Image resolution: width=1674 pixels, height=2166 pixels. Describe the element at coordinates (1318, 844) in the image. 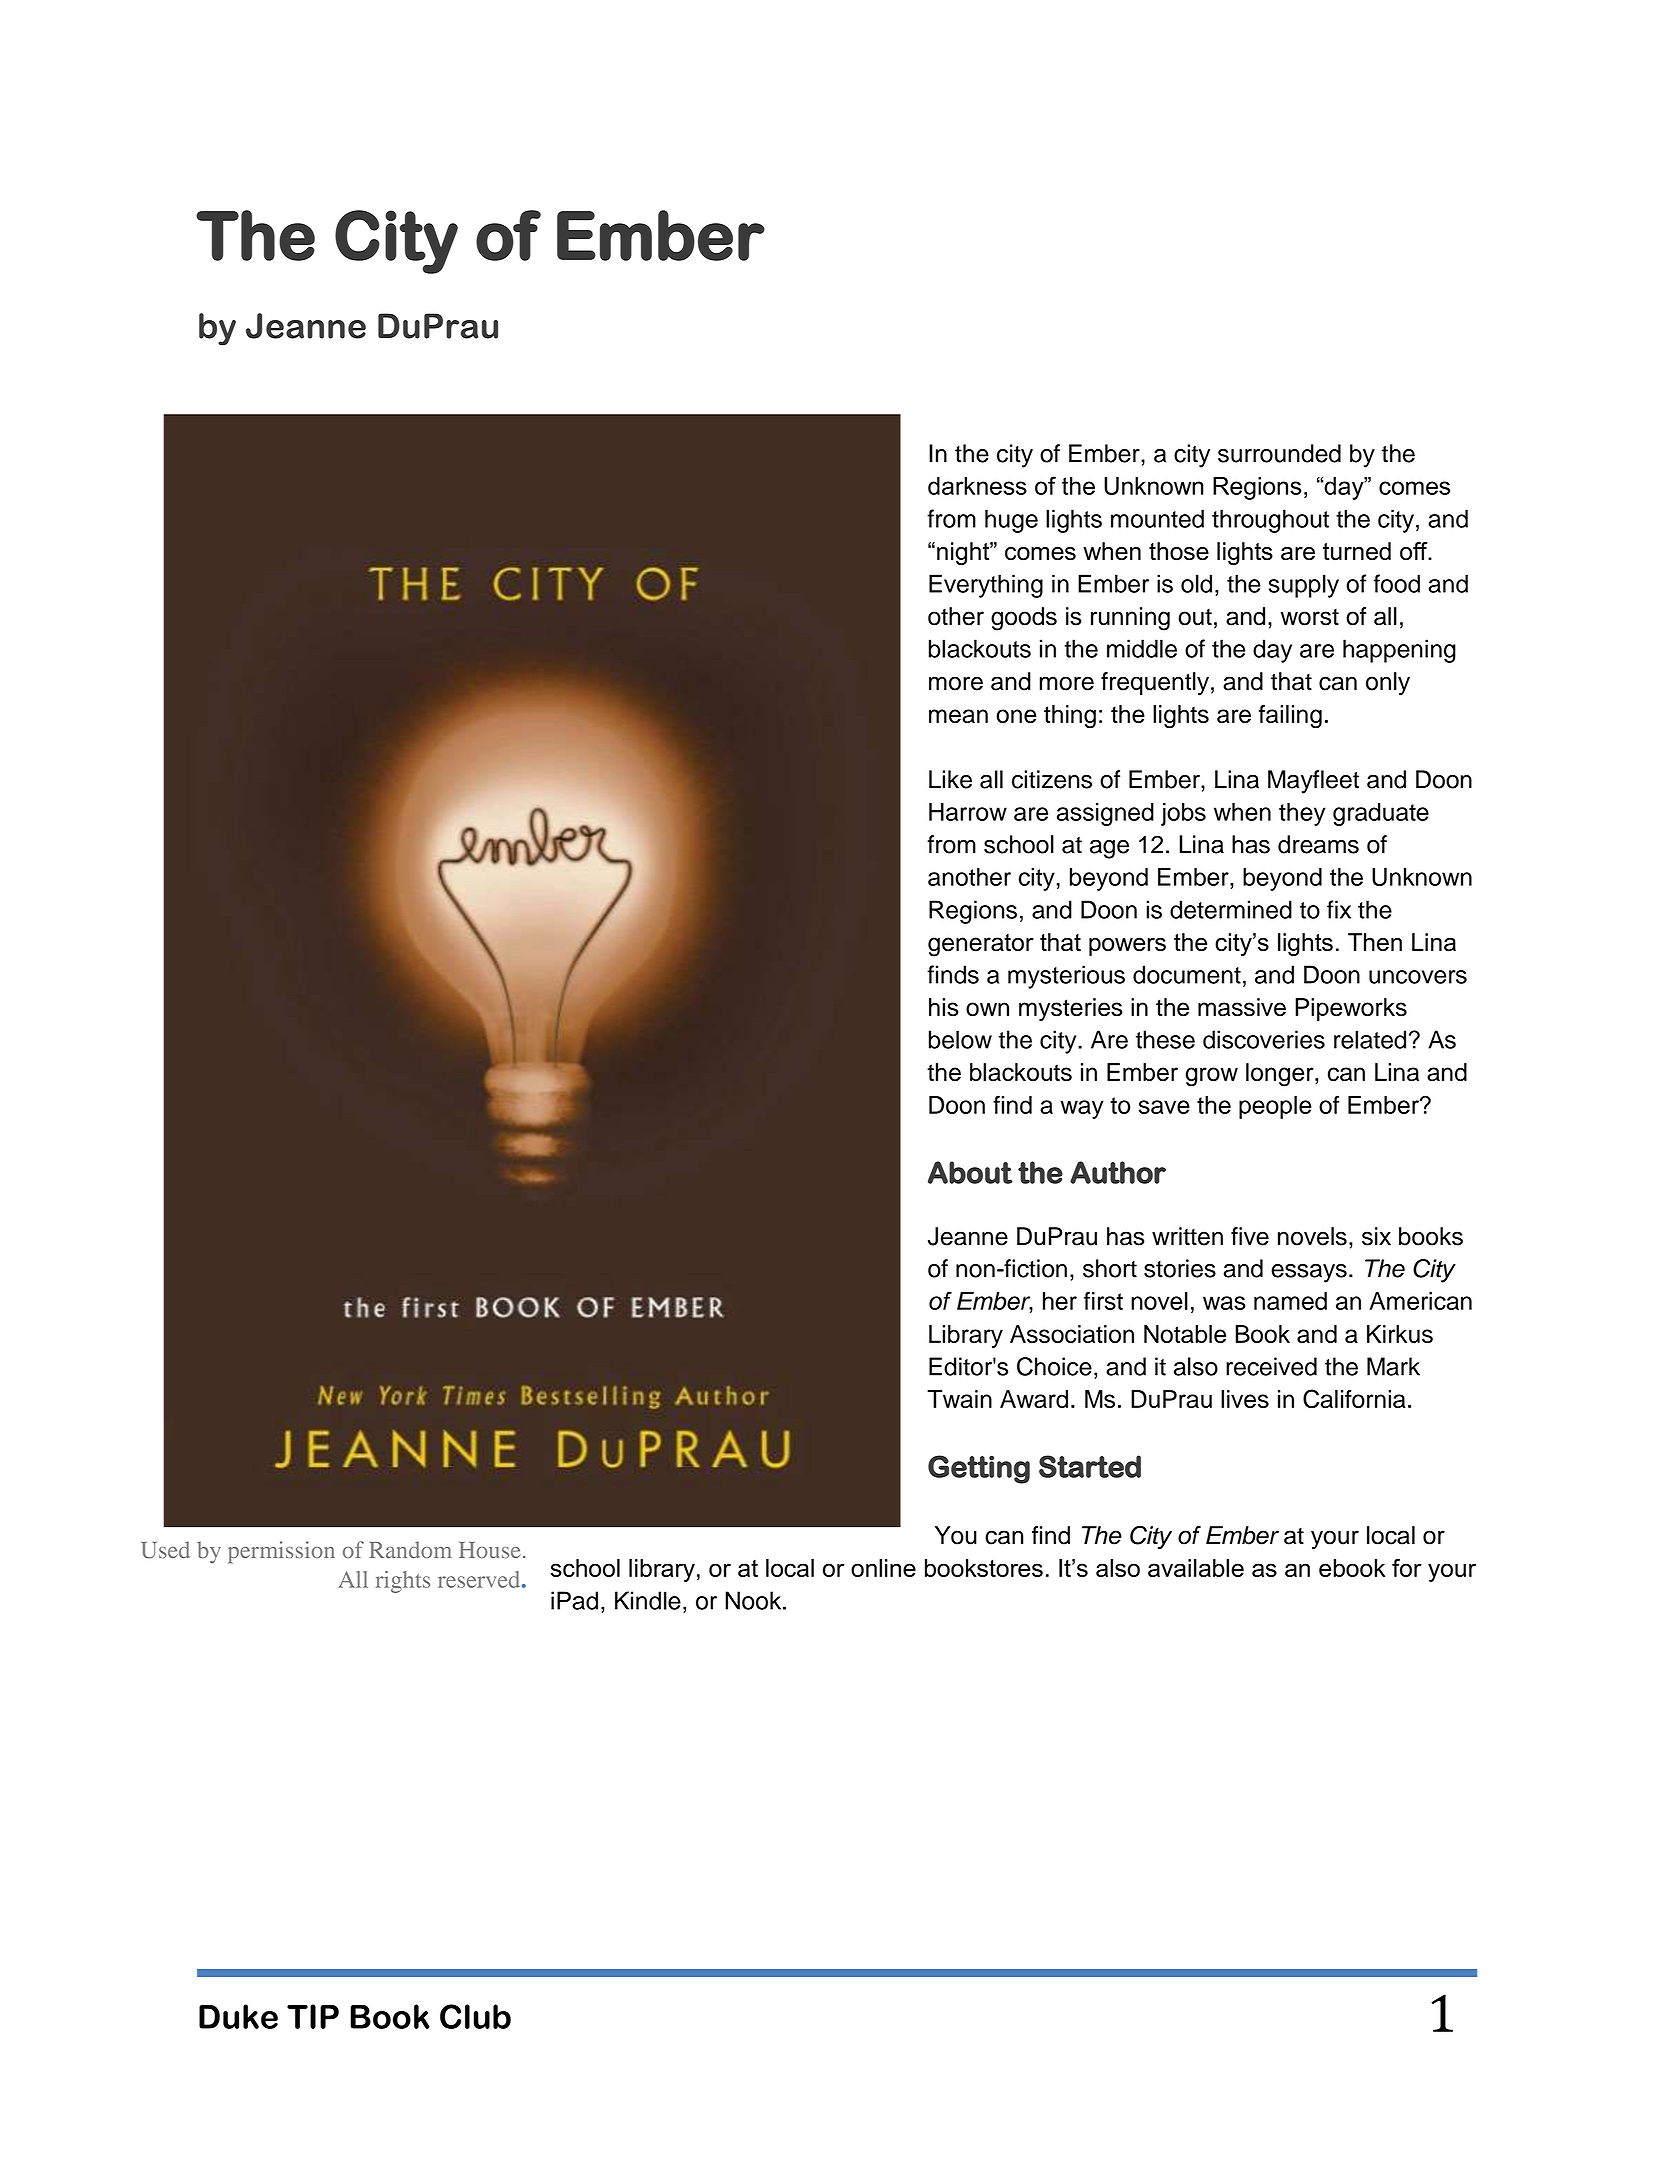

I see `dreams` at that location.
